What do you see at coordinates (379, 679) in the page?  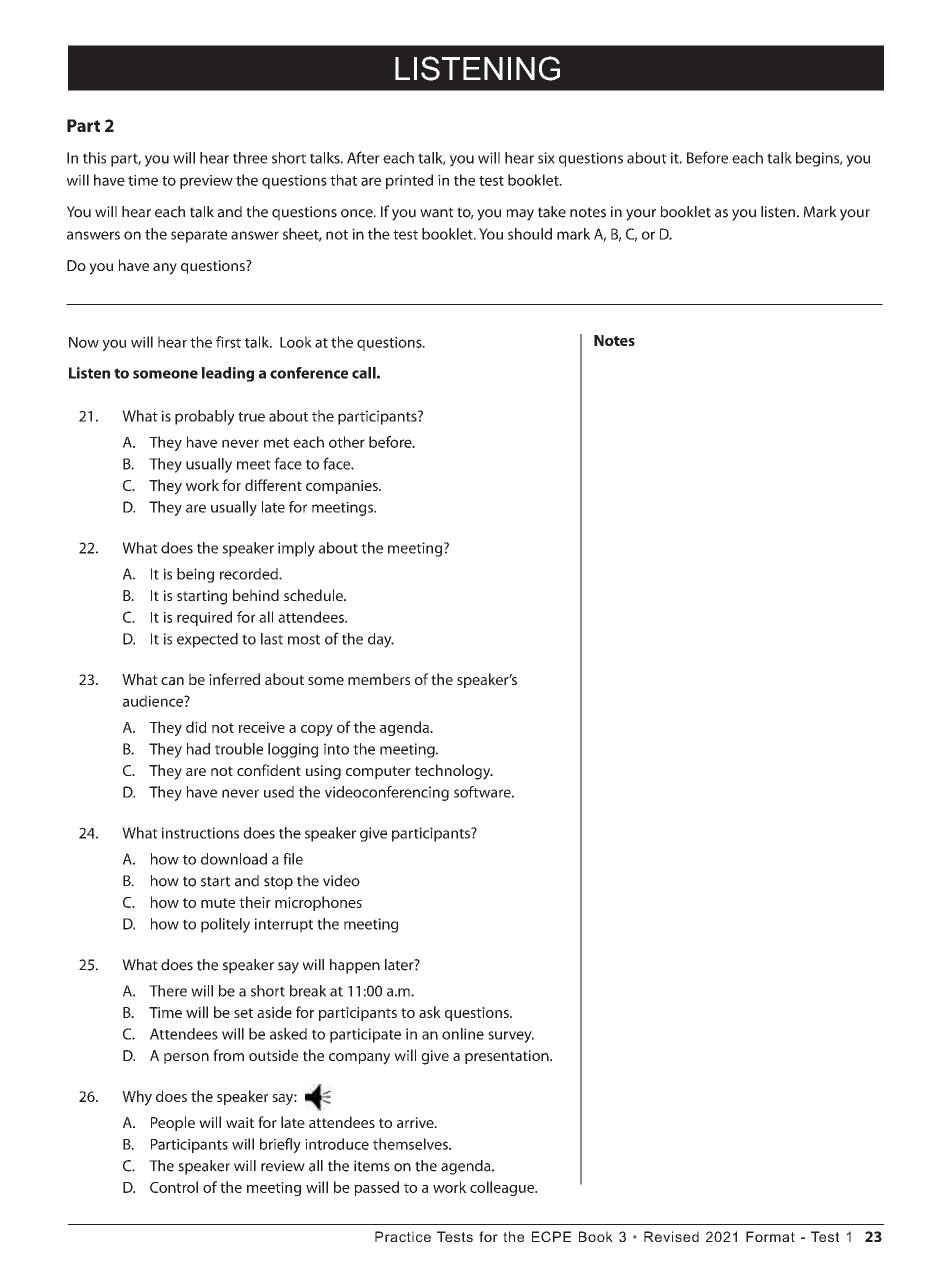 I see `members` at bounding box center [379, 679].
